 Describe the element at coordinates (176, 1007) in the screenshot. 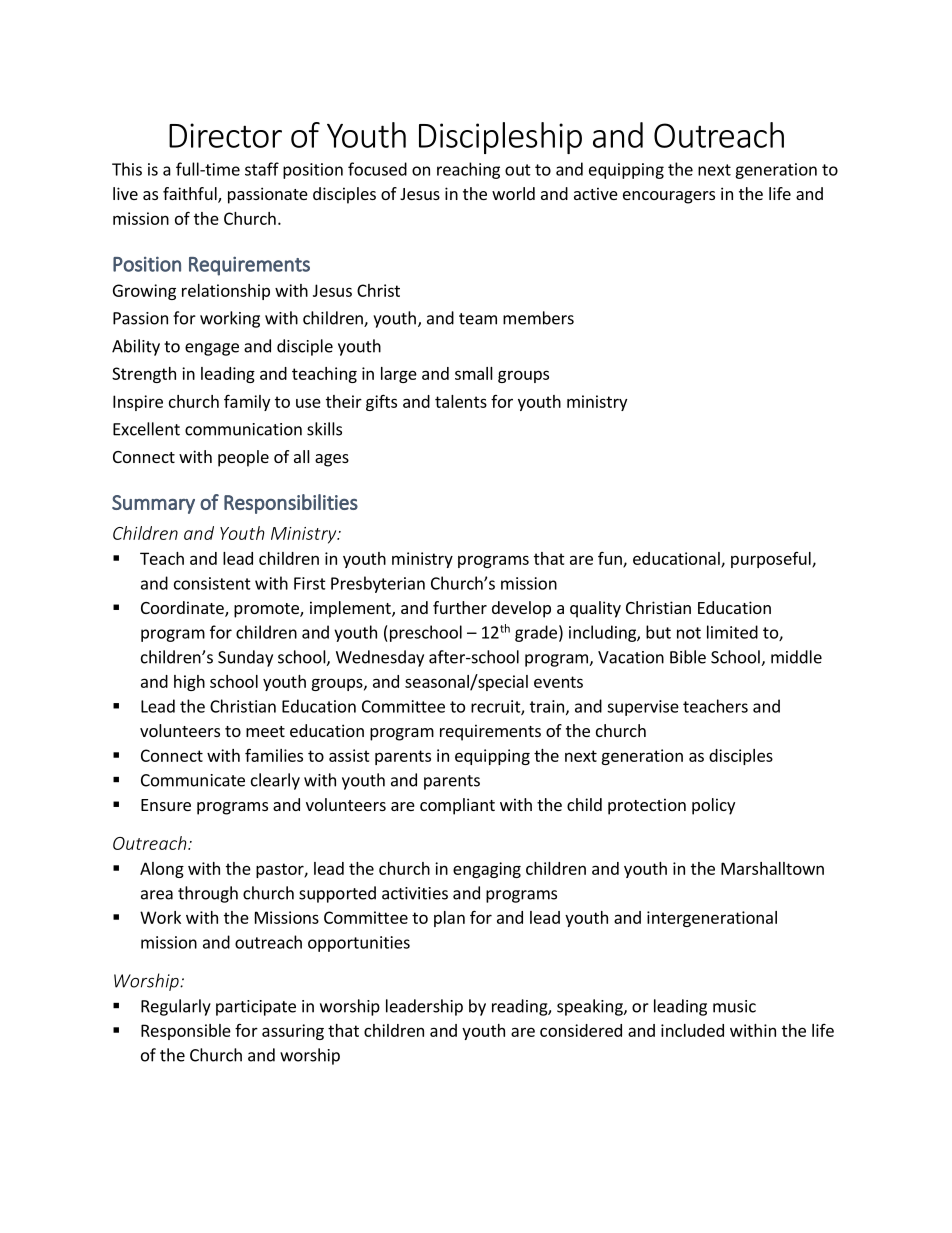

I see `Regularly` at that location.
